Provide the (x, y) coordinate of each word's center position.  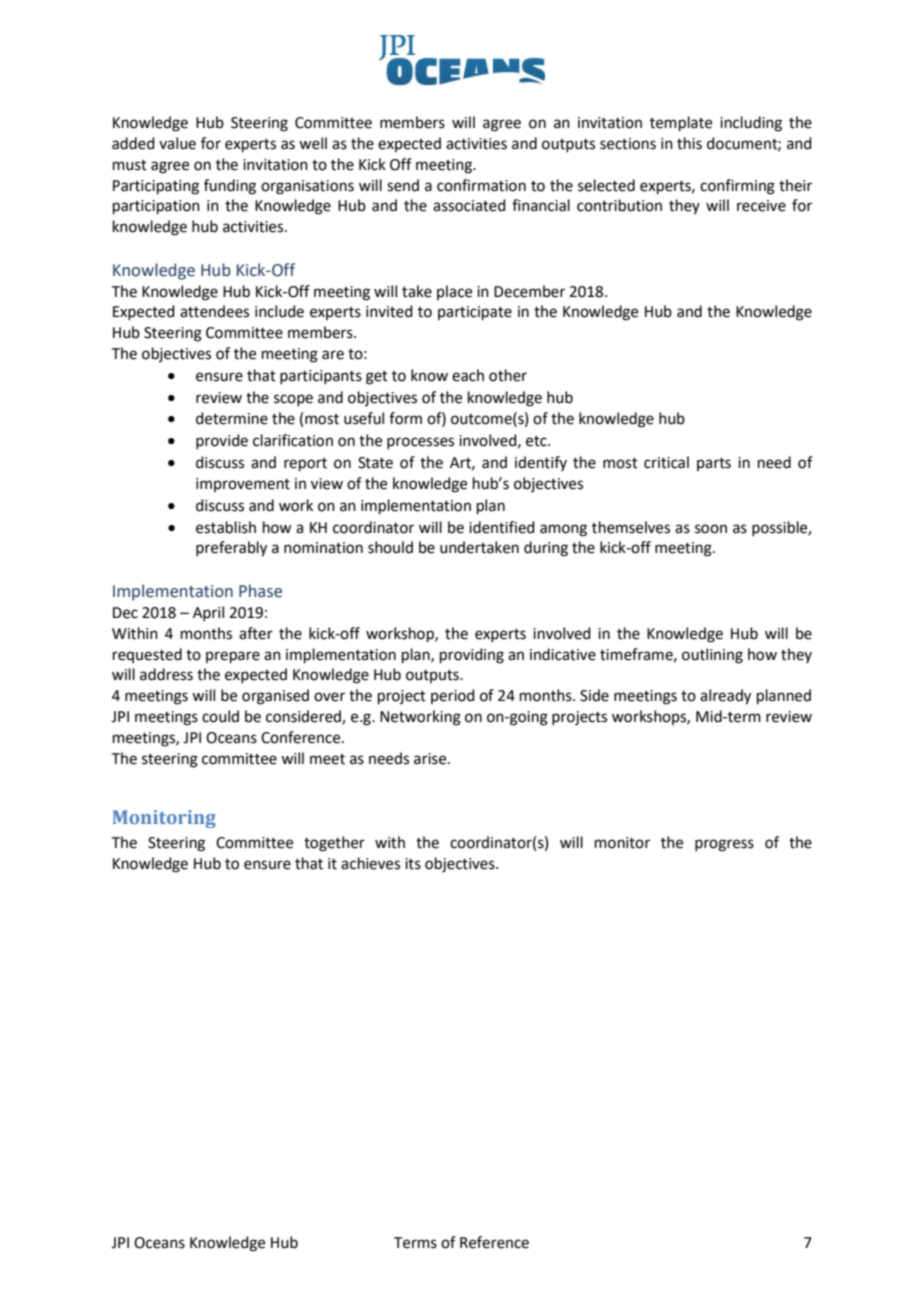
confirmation (481, 185)
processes (420, 443)
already (725, 697)
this (689, 143)
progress (724, 845)
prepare (233, 657)
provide (222, 441)
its (413, 864)
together (334, 844)
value (177, 143)
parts (714, 464)
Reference (494, 1242)
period (453, 696)
